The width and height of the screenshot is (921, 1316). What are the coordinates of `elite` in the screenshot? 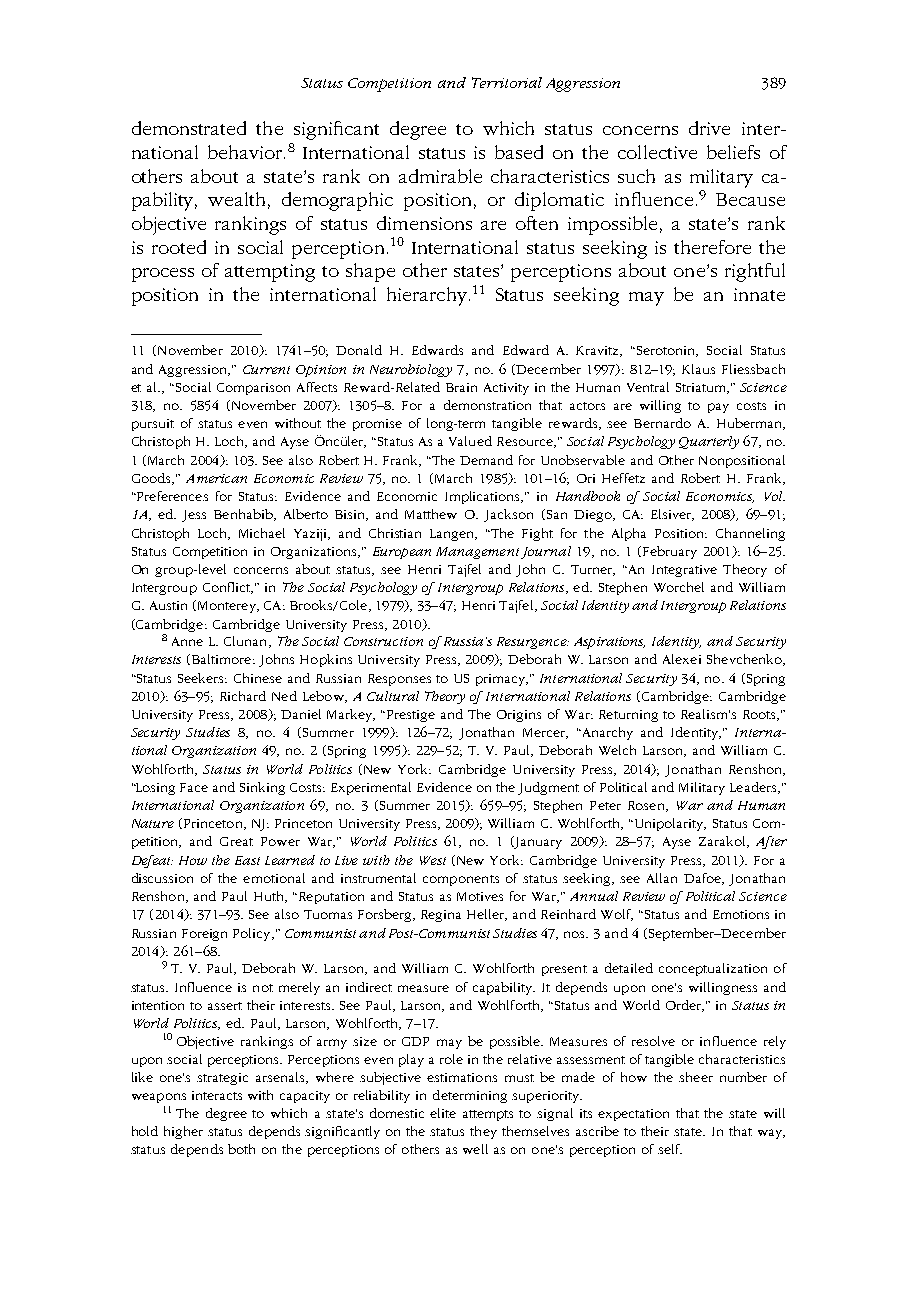 It's located at (443, 1113).
